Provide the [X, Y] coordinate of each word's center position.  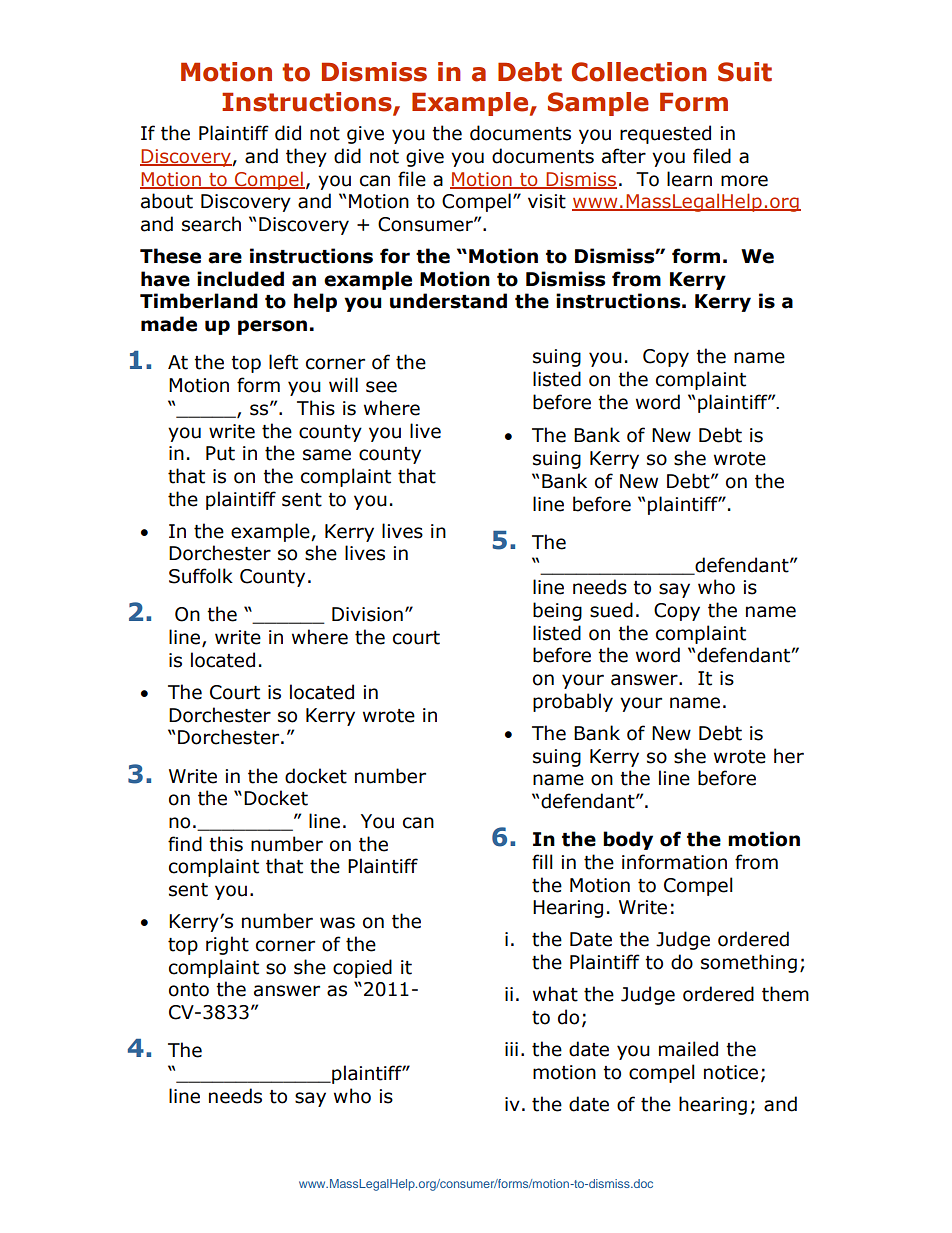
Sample [598, 104]
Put [220, 453]
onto [189, 990]
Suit [745, 72]
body [628, 840]
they [306, 157]
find [185, 844]
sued [611, 610]
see [381, 387]
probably [573, 702]
